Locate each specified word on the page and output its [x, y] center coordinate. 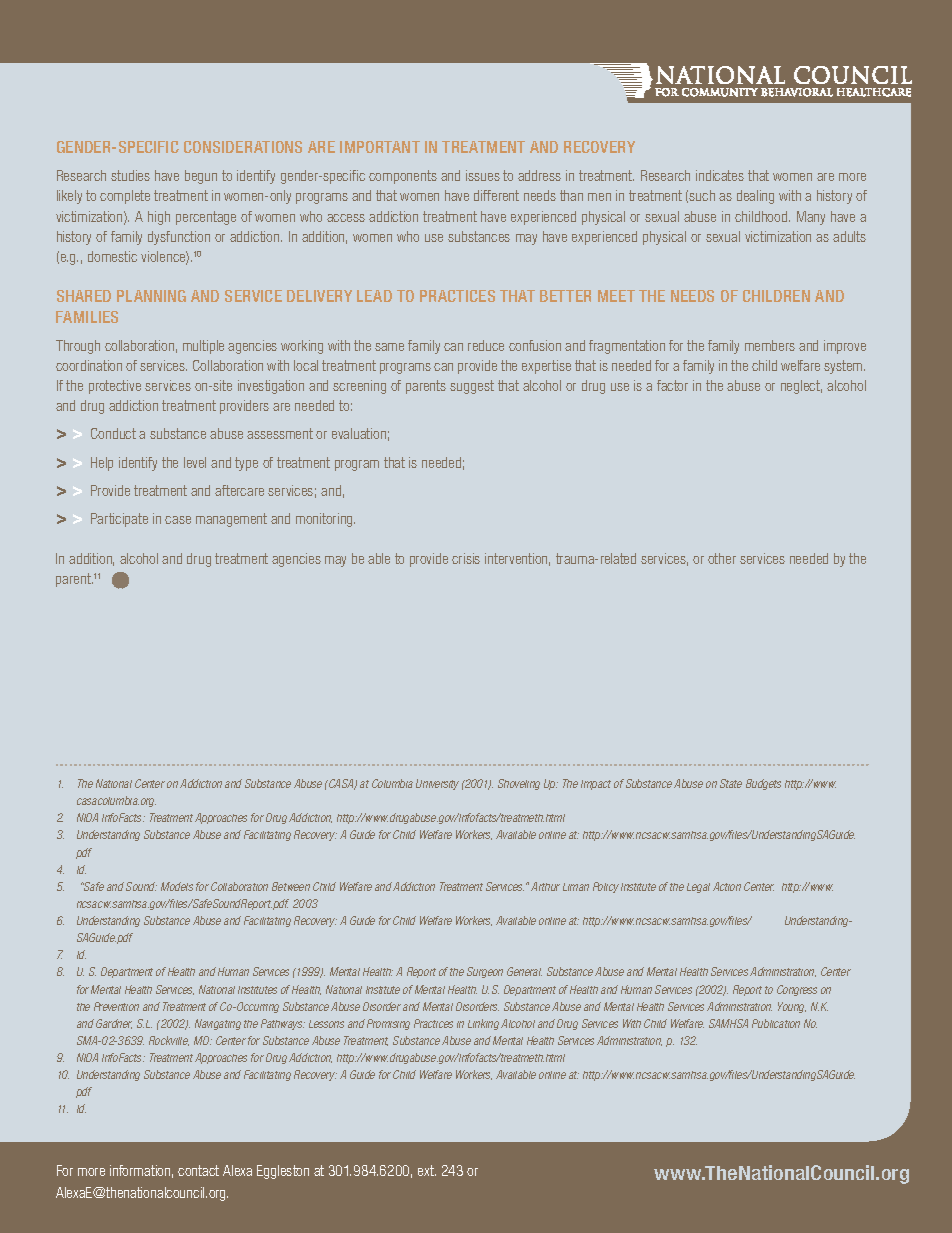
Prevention [116, 1006]
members [770, 345]
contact [198, 1170]
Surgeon [485, 972]
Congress [797, 990]
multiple [203, 347]
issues [483, 175]
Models [177, 886]
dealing [755, 197]
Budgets [763, 784]
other [722, 558]
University [437, 784]
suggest [472, 387]
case [178, 520]
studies [130, 175]
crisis [466, 558]
